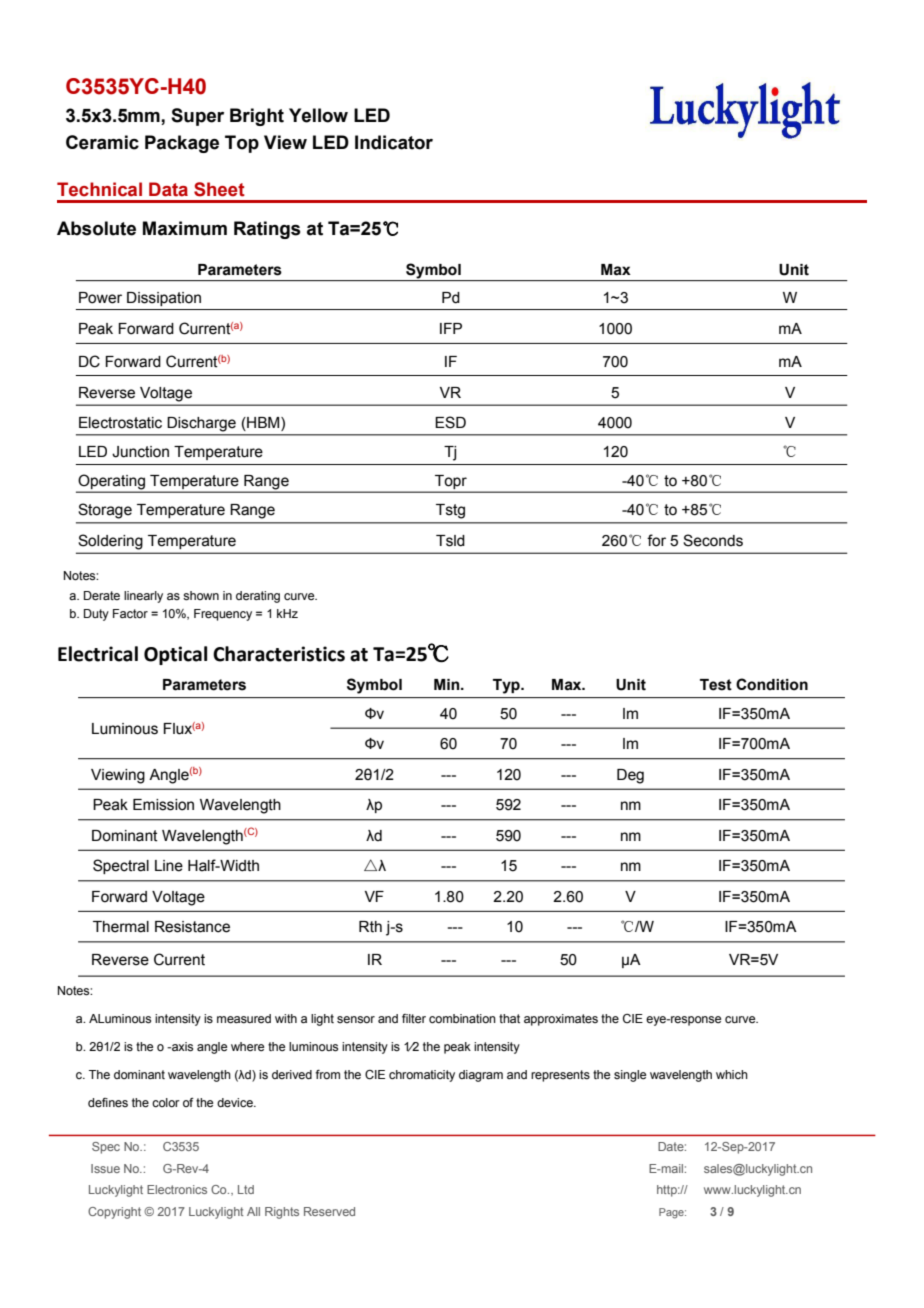 This image has height=1308, width=924. Describe the element at coordinates (672, 1213) in the image. I see `Page` at that location.
